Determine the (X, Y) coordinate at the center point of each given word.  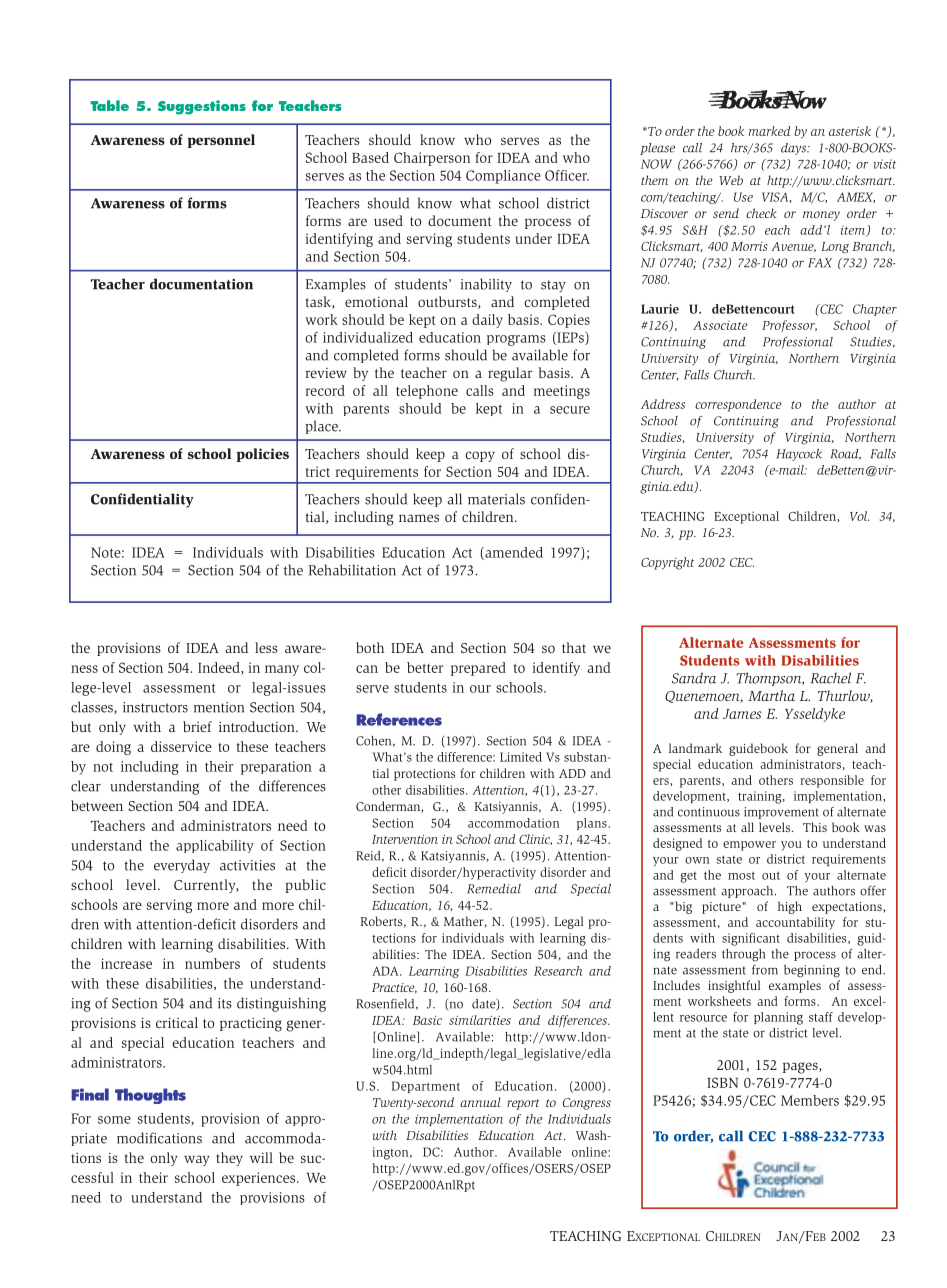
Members (810, 1100)
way (197, 1160)
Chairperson (432, 159)
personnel (221, 141)
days (795, 149)
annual (480, 1102)
